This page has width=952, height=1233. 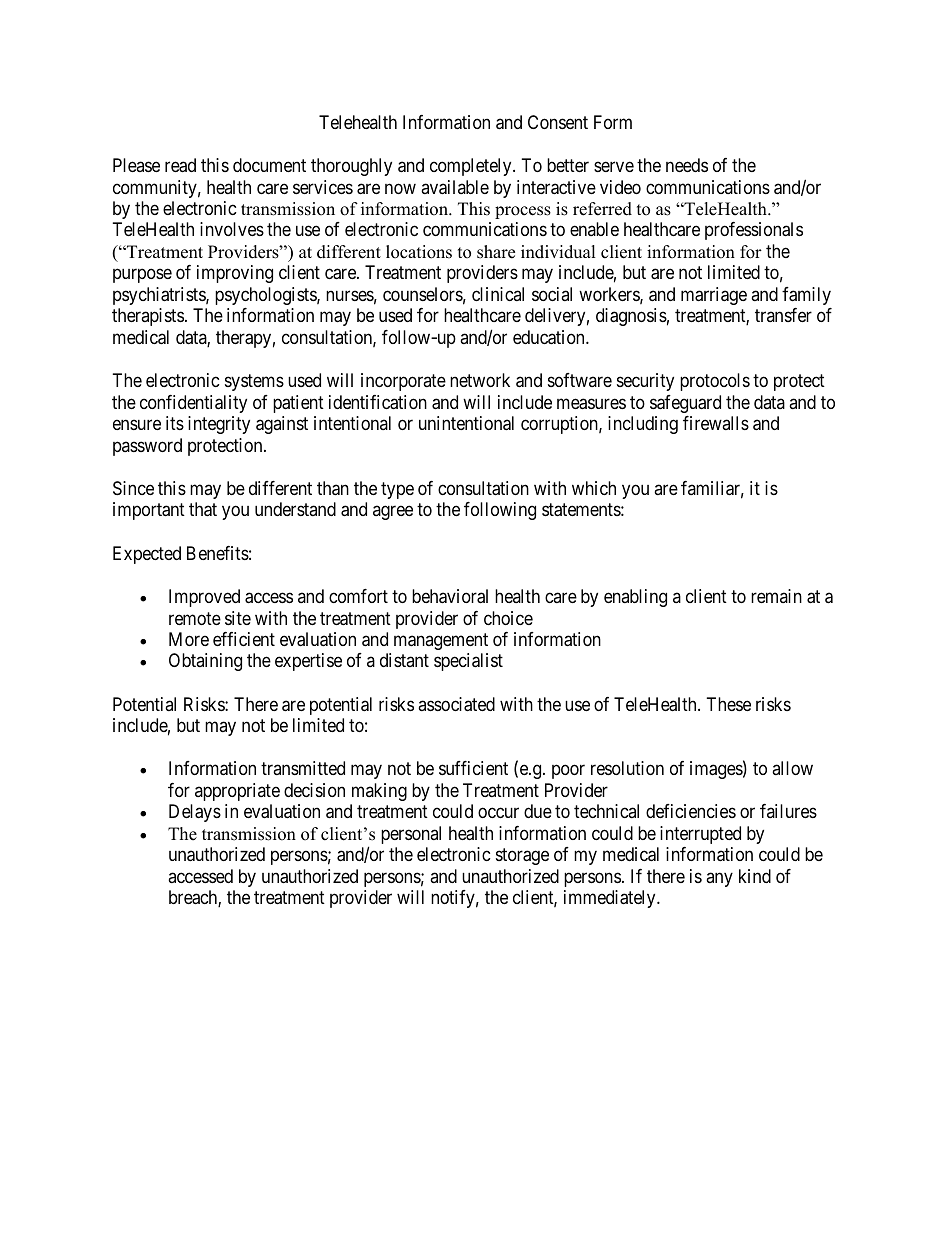 I want to click on which, so click(x=594, y=488).
